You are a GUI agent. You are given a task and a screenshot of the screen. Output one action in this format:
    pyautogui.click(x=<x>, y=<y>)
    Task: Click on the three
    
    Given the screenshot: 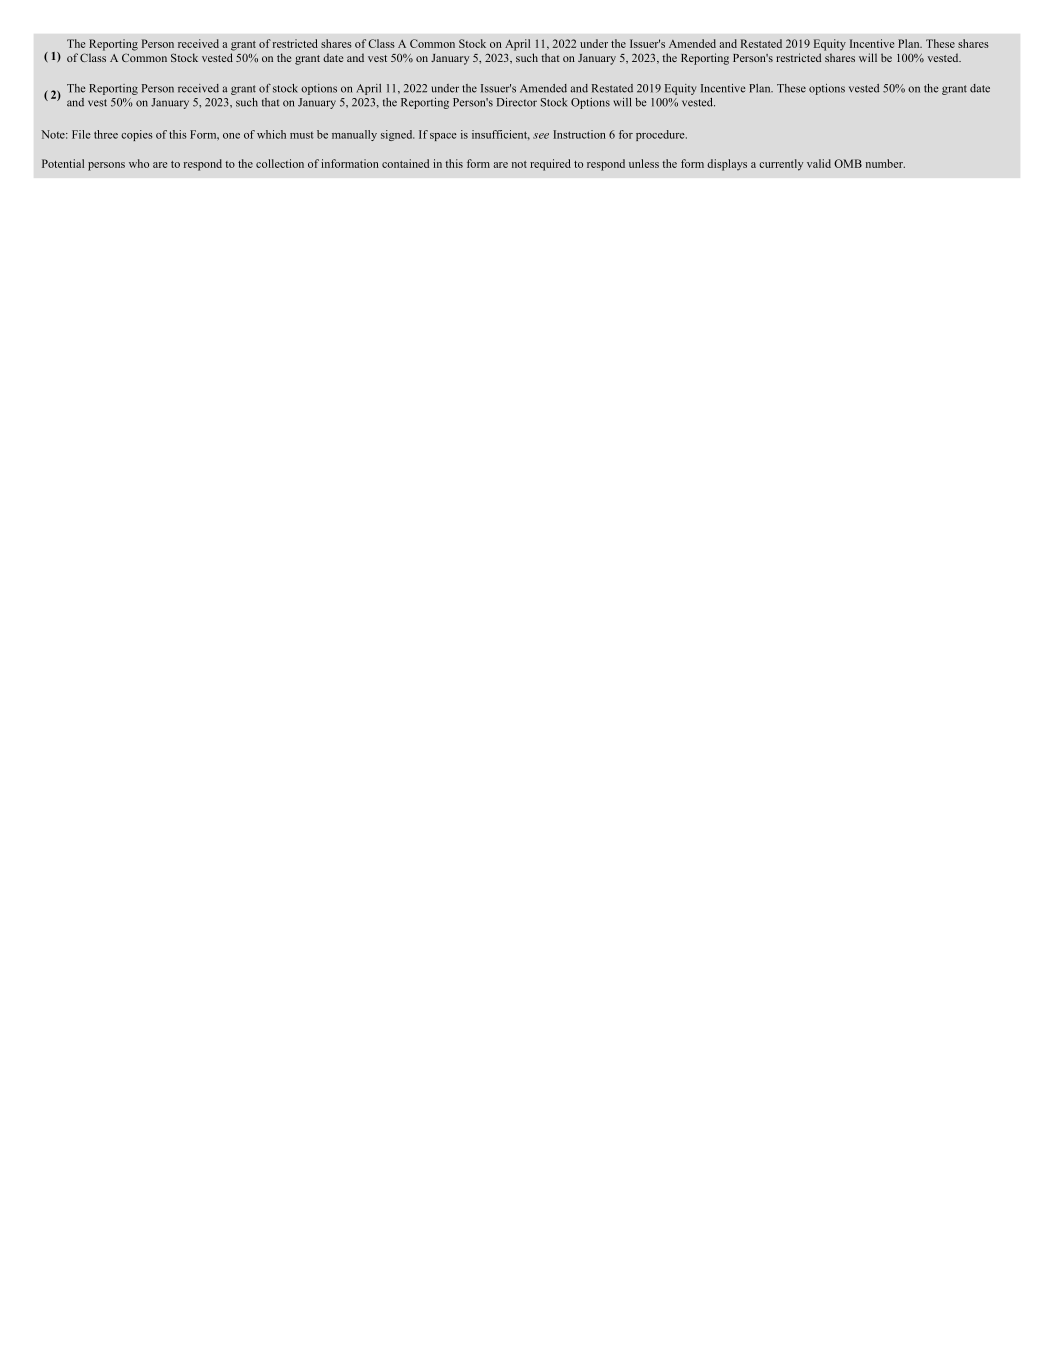 What is the action you would take?
    pyautogui.click(x=106, y=134)
